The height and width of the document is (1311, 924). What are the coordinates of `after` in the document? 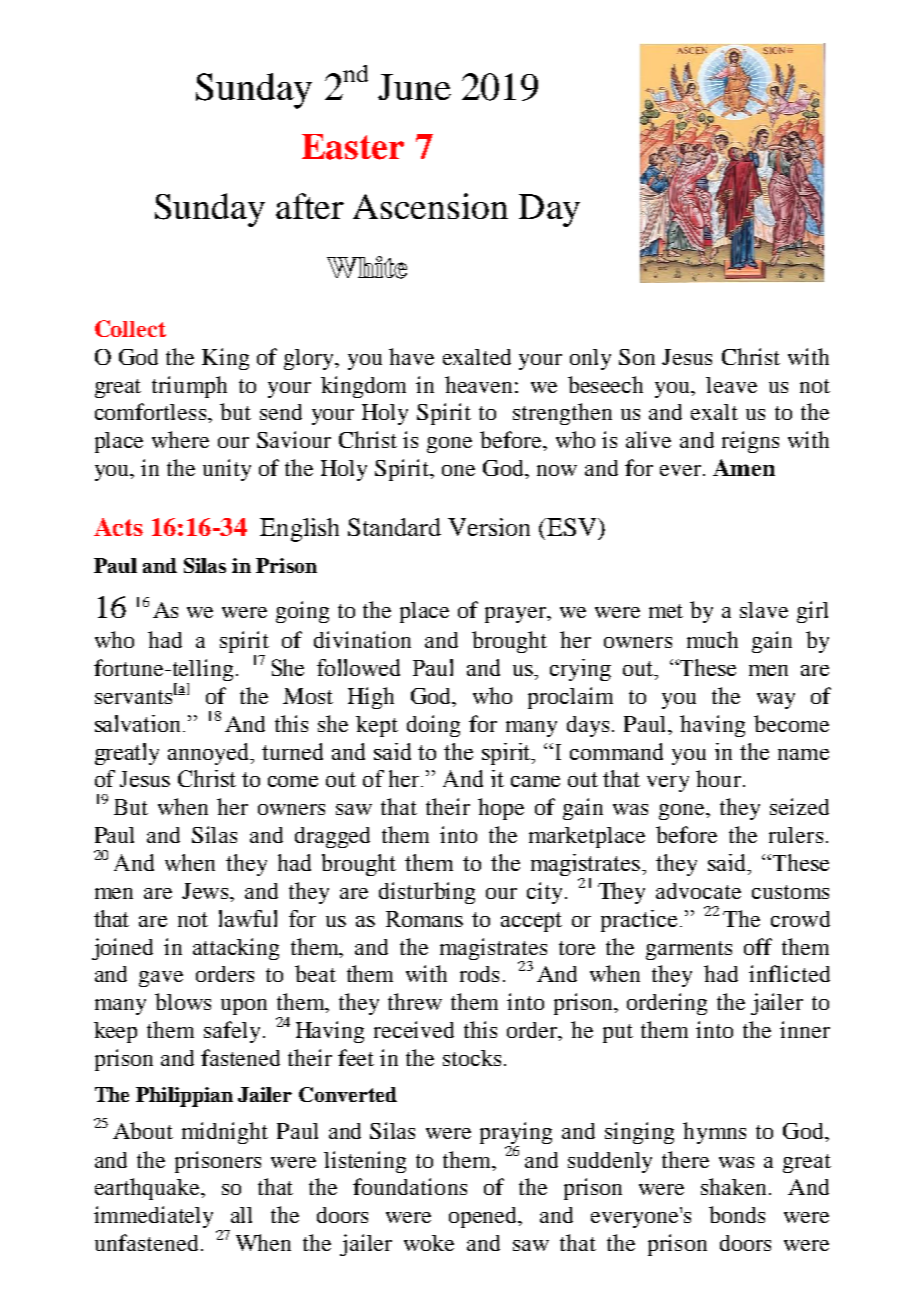 It's located at (310, 206).
